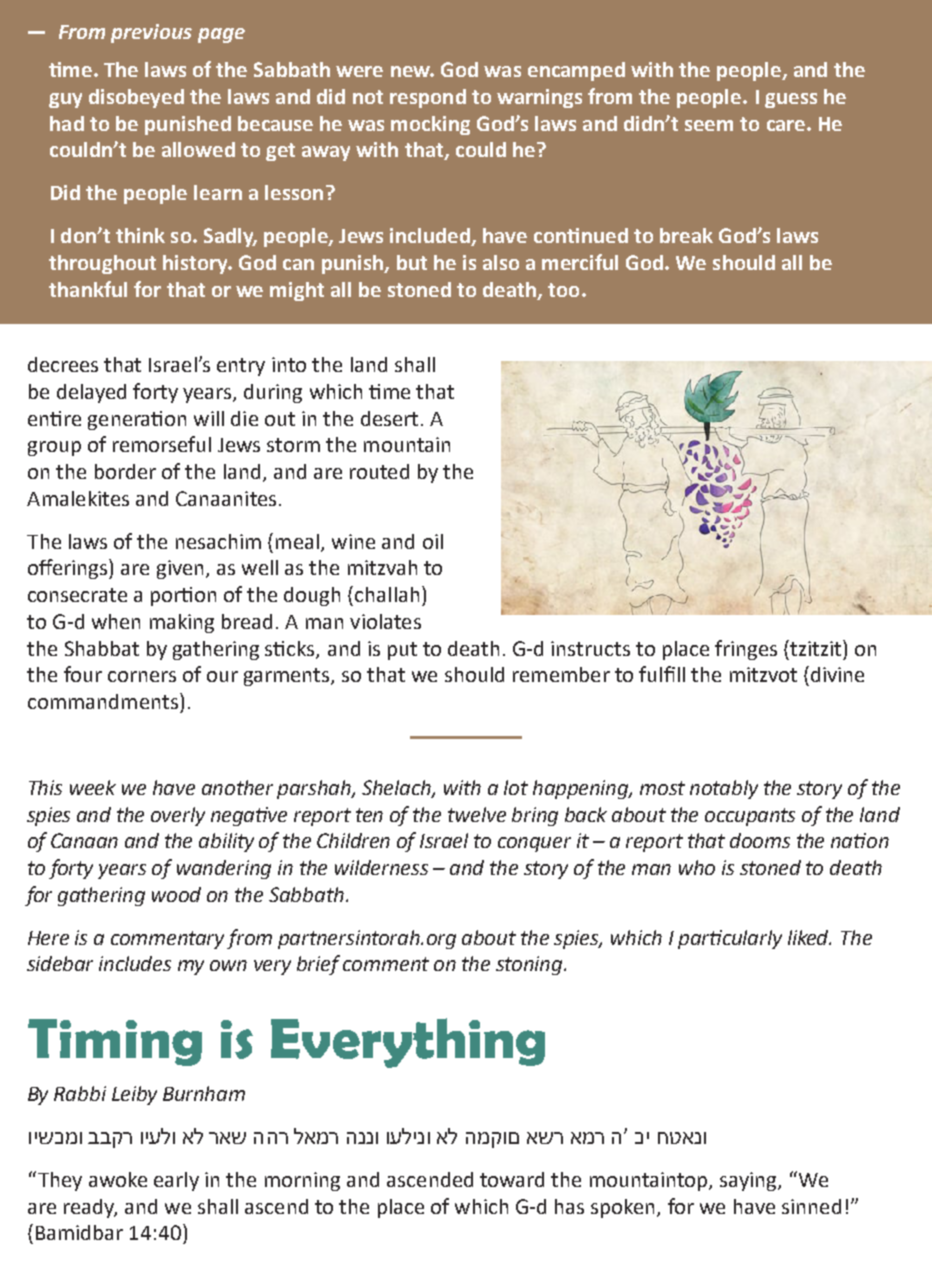 This page has width=932, height=1288. What do you see at coordinates (118, 1179) in the page?
I see `awoke` at bounding box center [118, 1179].
